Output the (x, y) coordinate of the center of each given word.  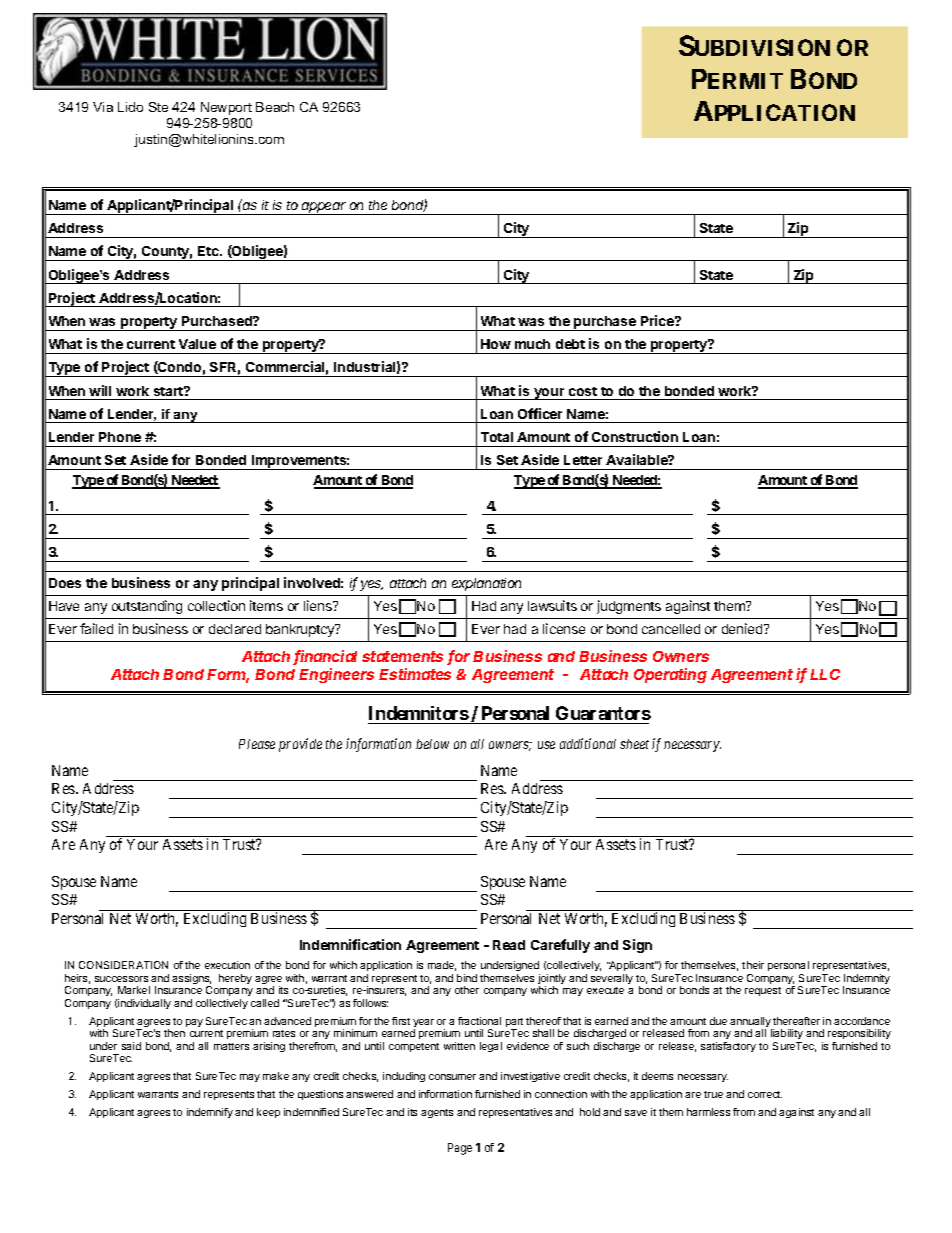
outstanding (147, 607)
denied (743, 628)
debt (570, 344)
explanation (486, 584)
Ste (158, 107)
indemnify (210, 1113)
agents (437, 1113)
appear (324, 208)
